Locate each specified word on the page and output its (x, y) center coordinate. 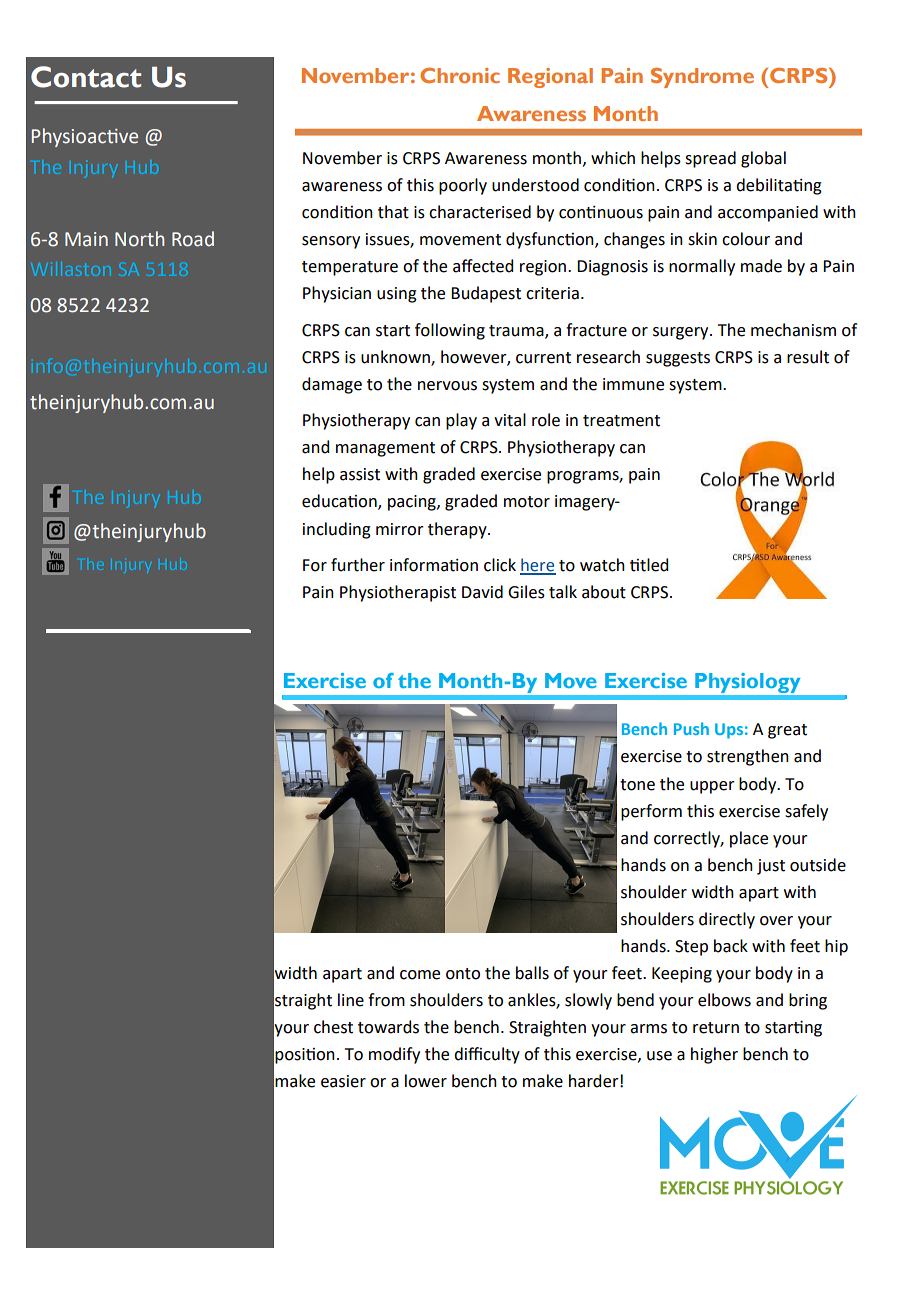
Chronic (460, 75)
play (461, 421)
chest (333, 1027)
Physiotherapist (398, 593)
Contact (86, 77)
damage (332, 385)
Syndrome (702, 78)
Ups (729, 731)
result (808, 357)
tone (637, 785)
